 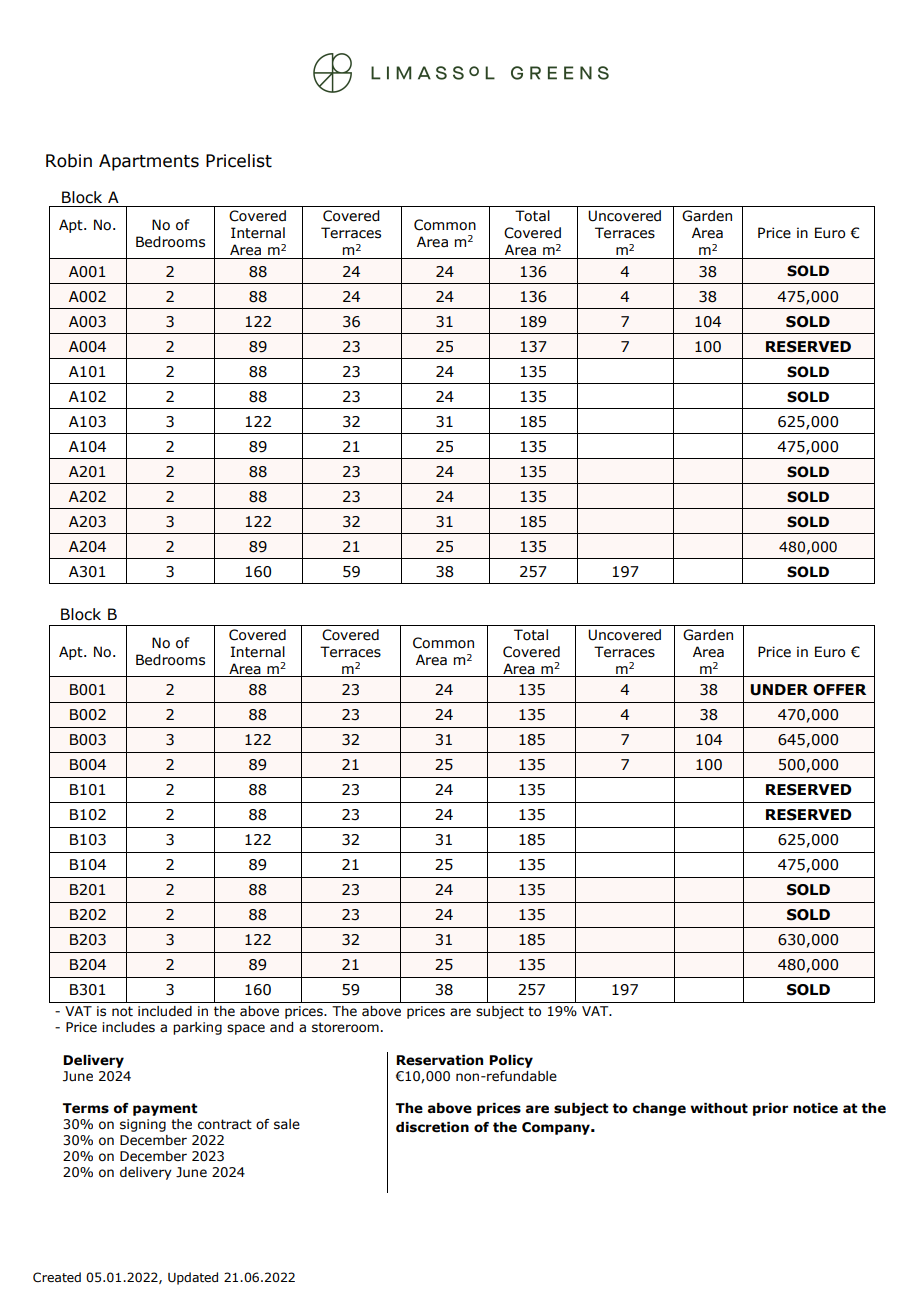 I want to click on Apartments, so click(x=149, y=162).
